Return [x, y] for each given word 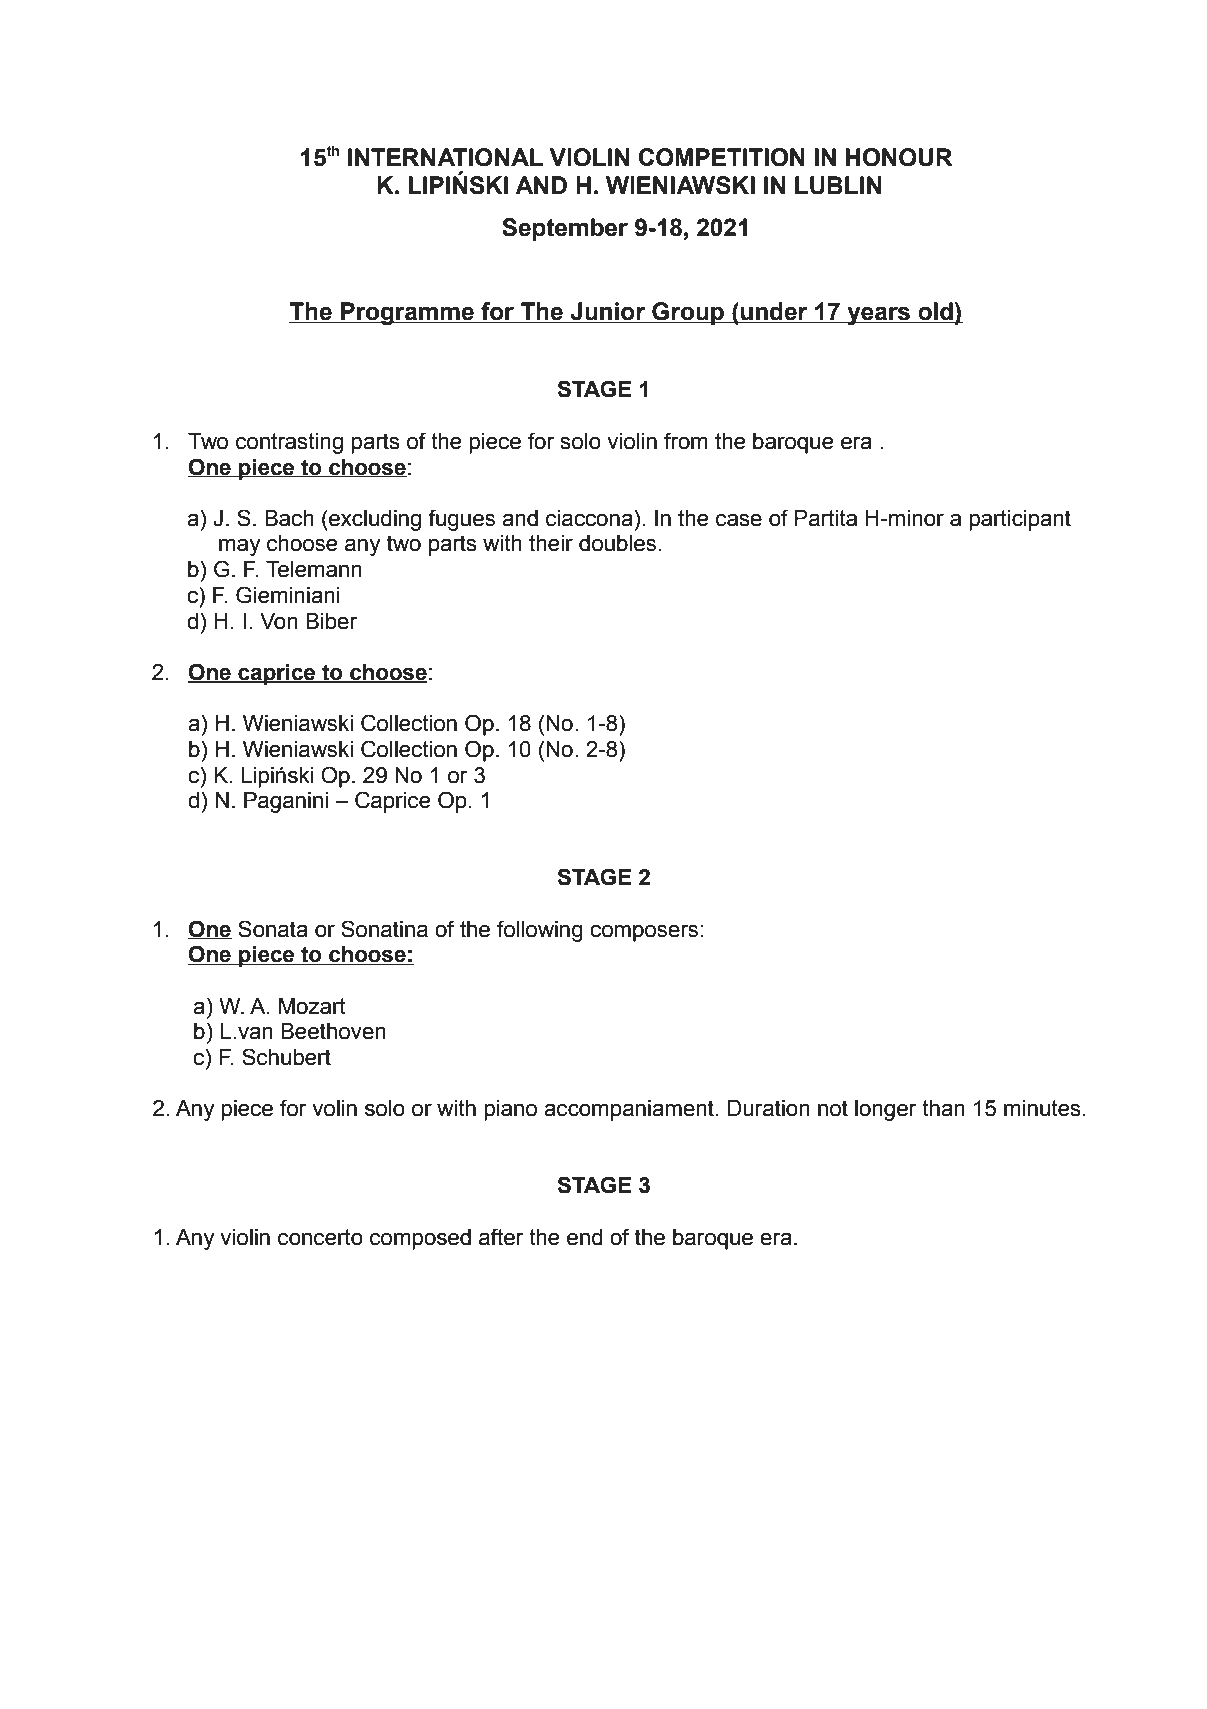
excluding [374, 520]
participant [1020, 520]
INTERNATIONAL [445, 157]
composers [644, 933]
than [943, 1108]
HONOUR [899, 157]
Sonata [273, 929]
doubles [617, 543]
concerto [320, 1237]
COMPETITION [721, 157]
